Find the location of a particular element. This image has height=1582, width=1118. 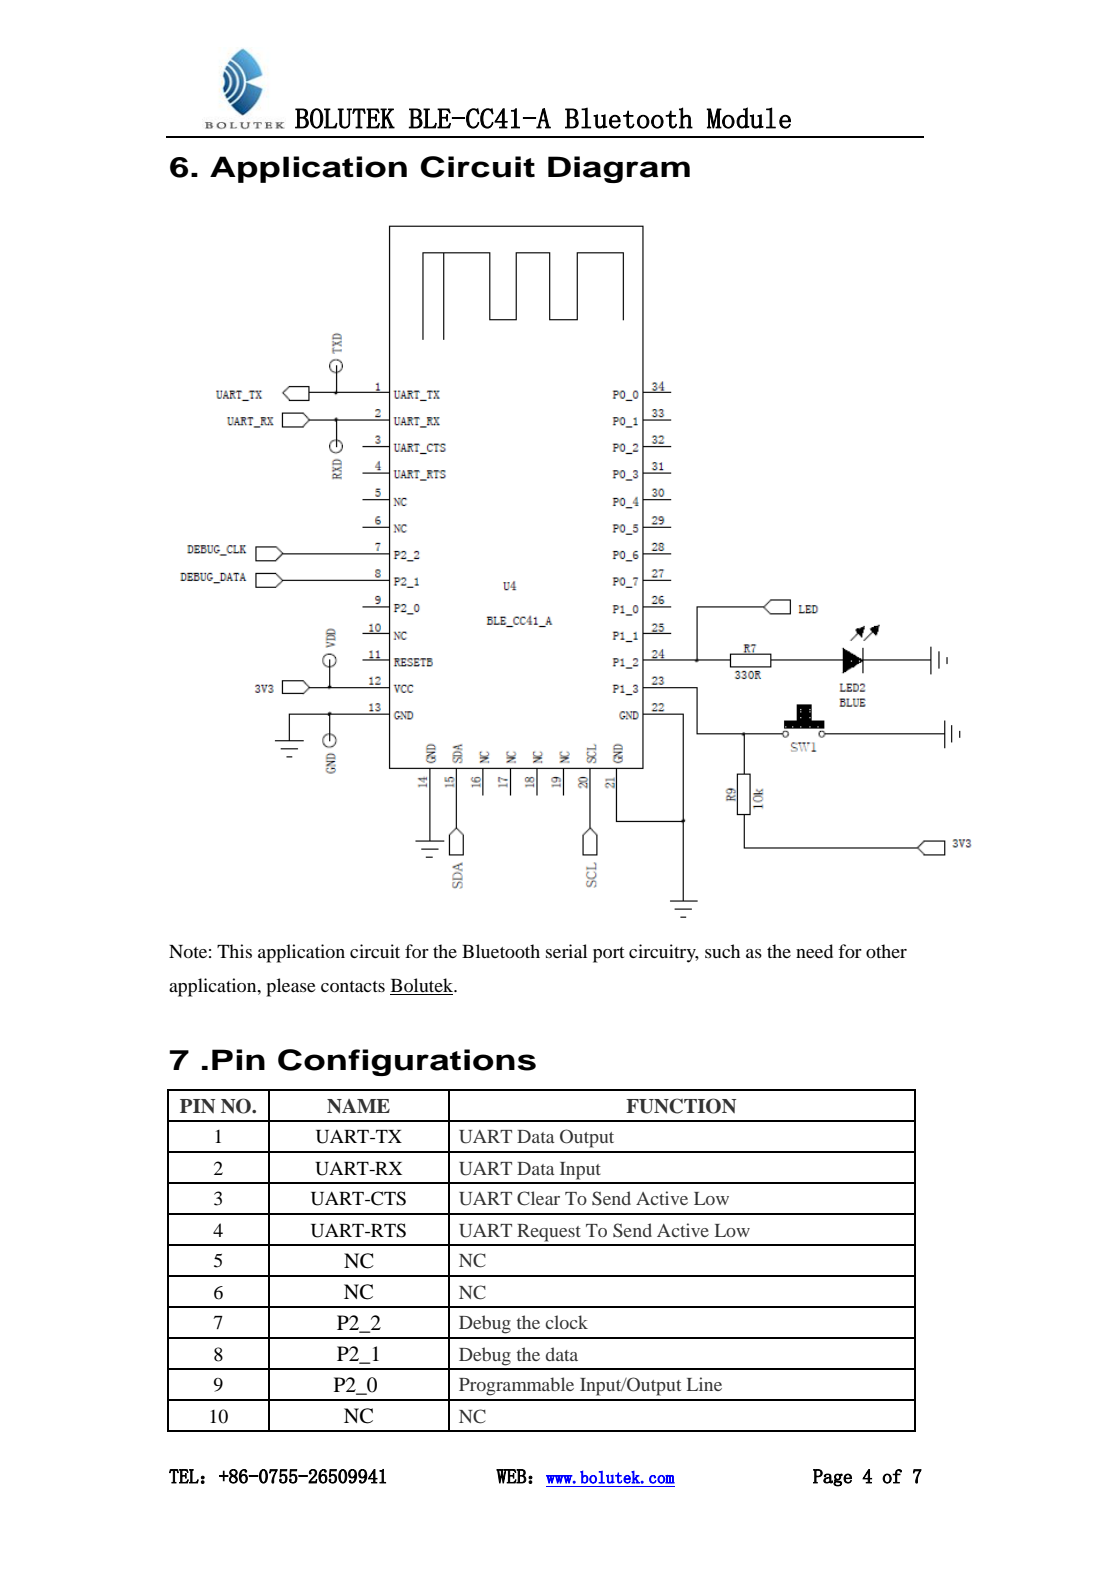

Diagram is located at coordinates (619, 169).
